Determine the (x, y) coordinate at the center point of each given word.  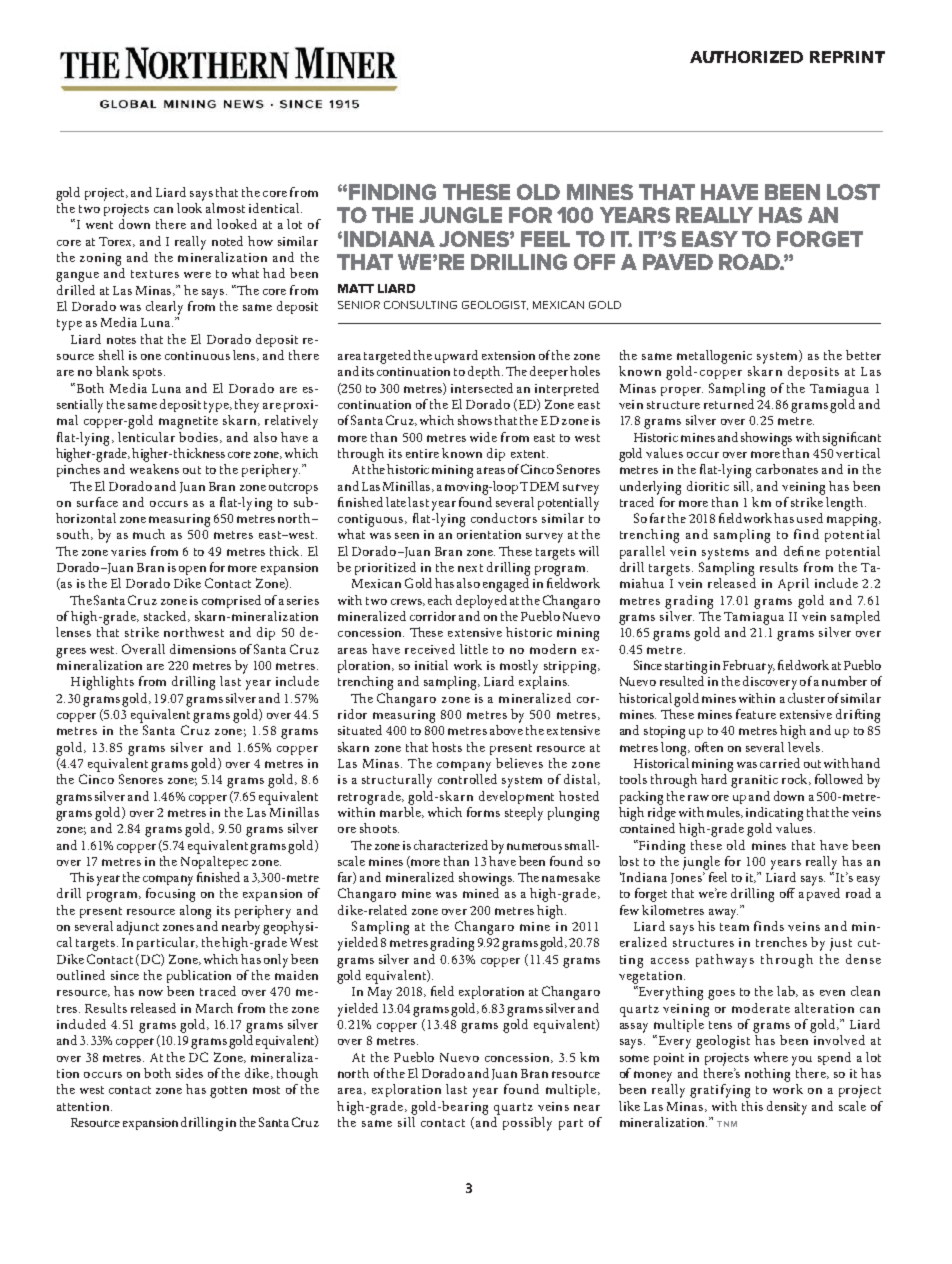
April (793, 584)
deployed (481, 602)
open (192, 570)
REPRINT (847, 57)
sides (189, 1073)
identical (275, 208)
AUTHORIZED (746, 57)
